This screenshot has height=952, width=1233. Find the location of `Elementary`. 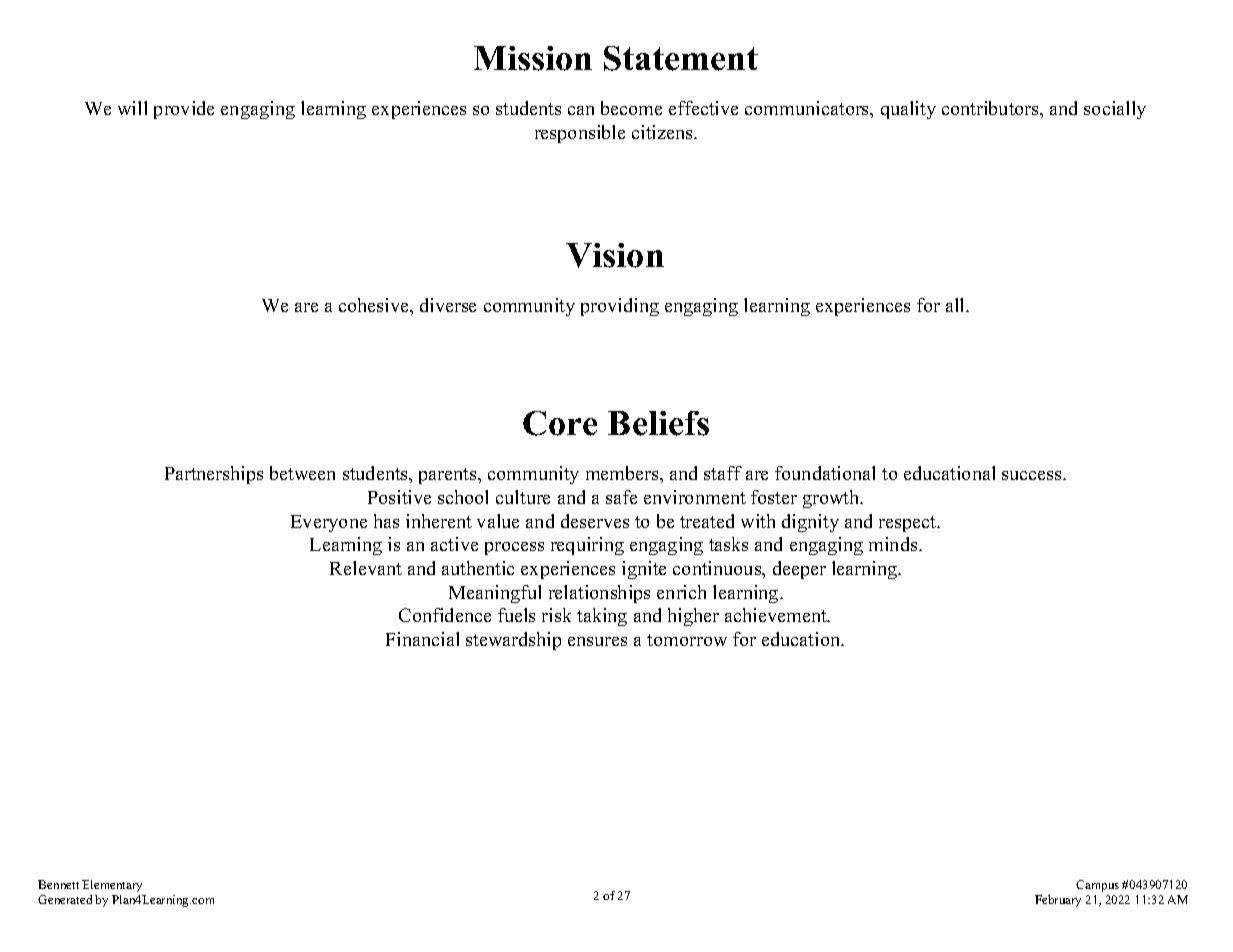

Elementary is located at coordinates (112, 886).
